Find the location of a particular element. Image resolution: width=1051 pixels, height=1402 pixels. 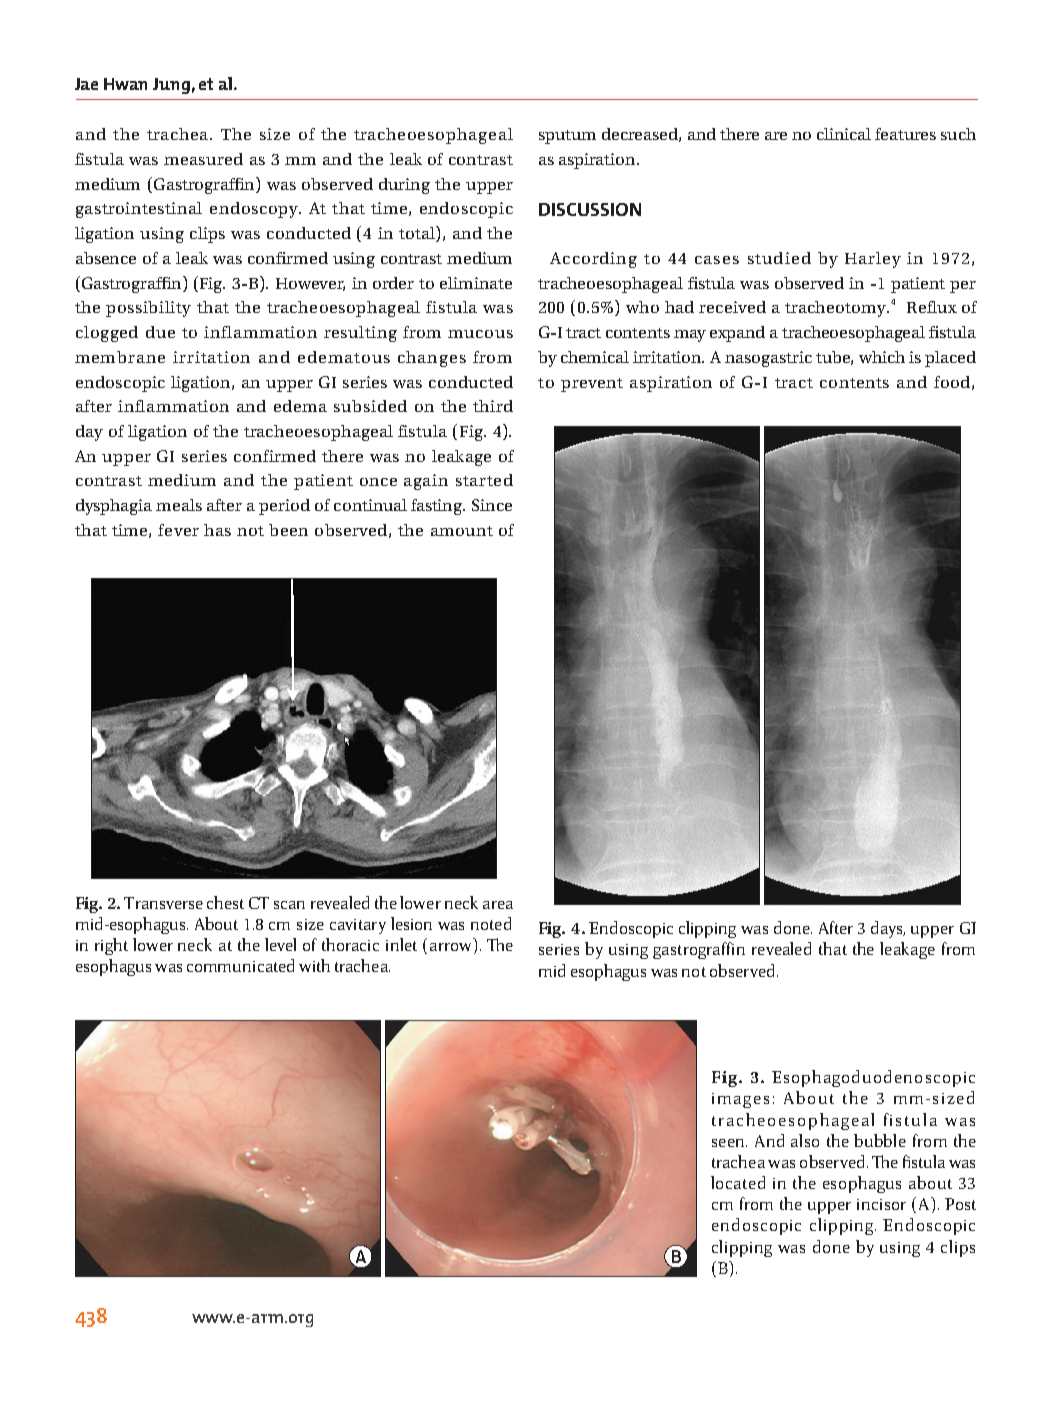

bubble is located at coordinates (880, 1140).
